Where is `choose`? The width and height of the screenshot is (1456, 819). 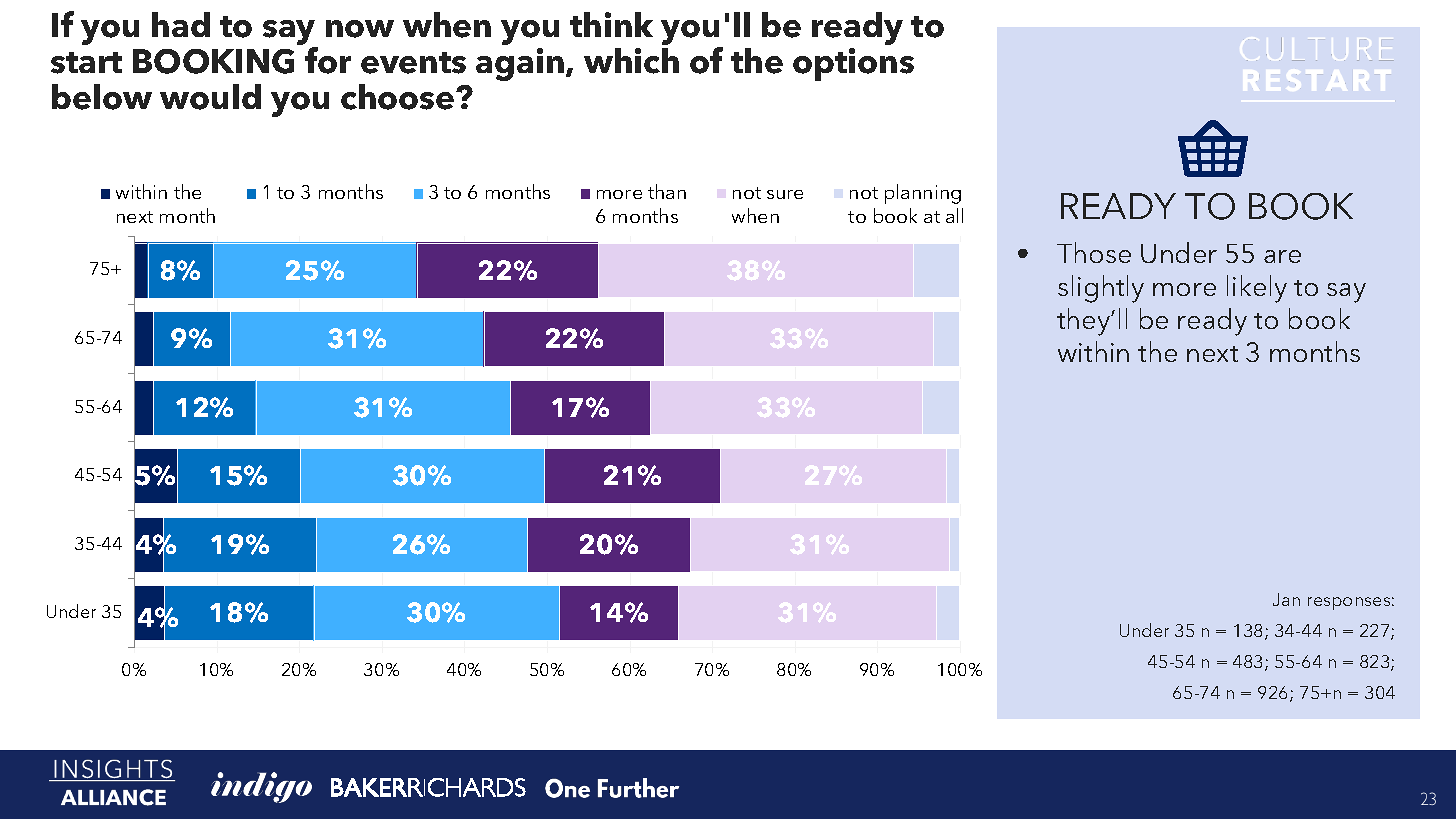 choose is located at coordinates (399, 97).
